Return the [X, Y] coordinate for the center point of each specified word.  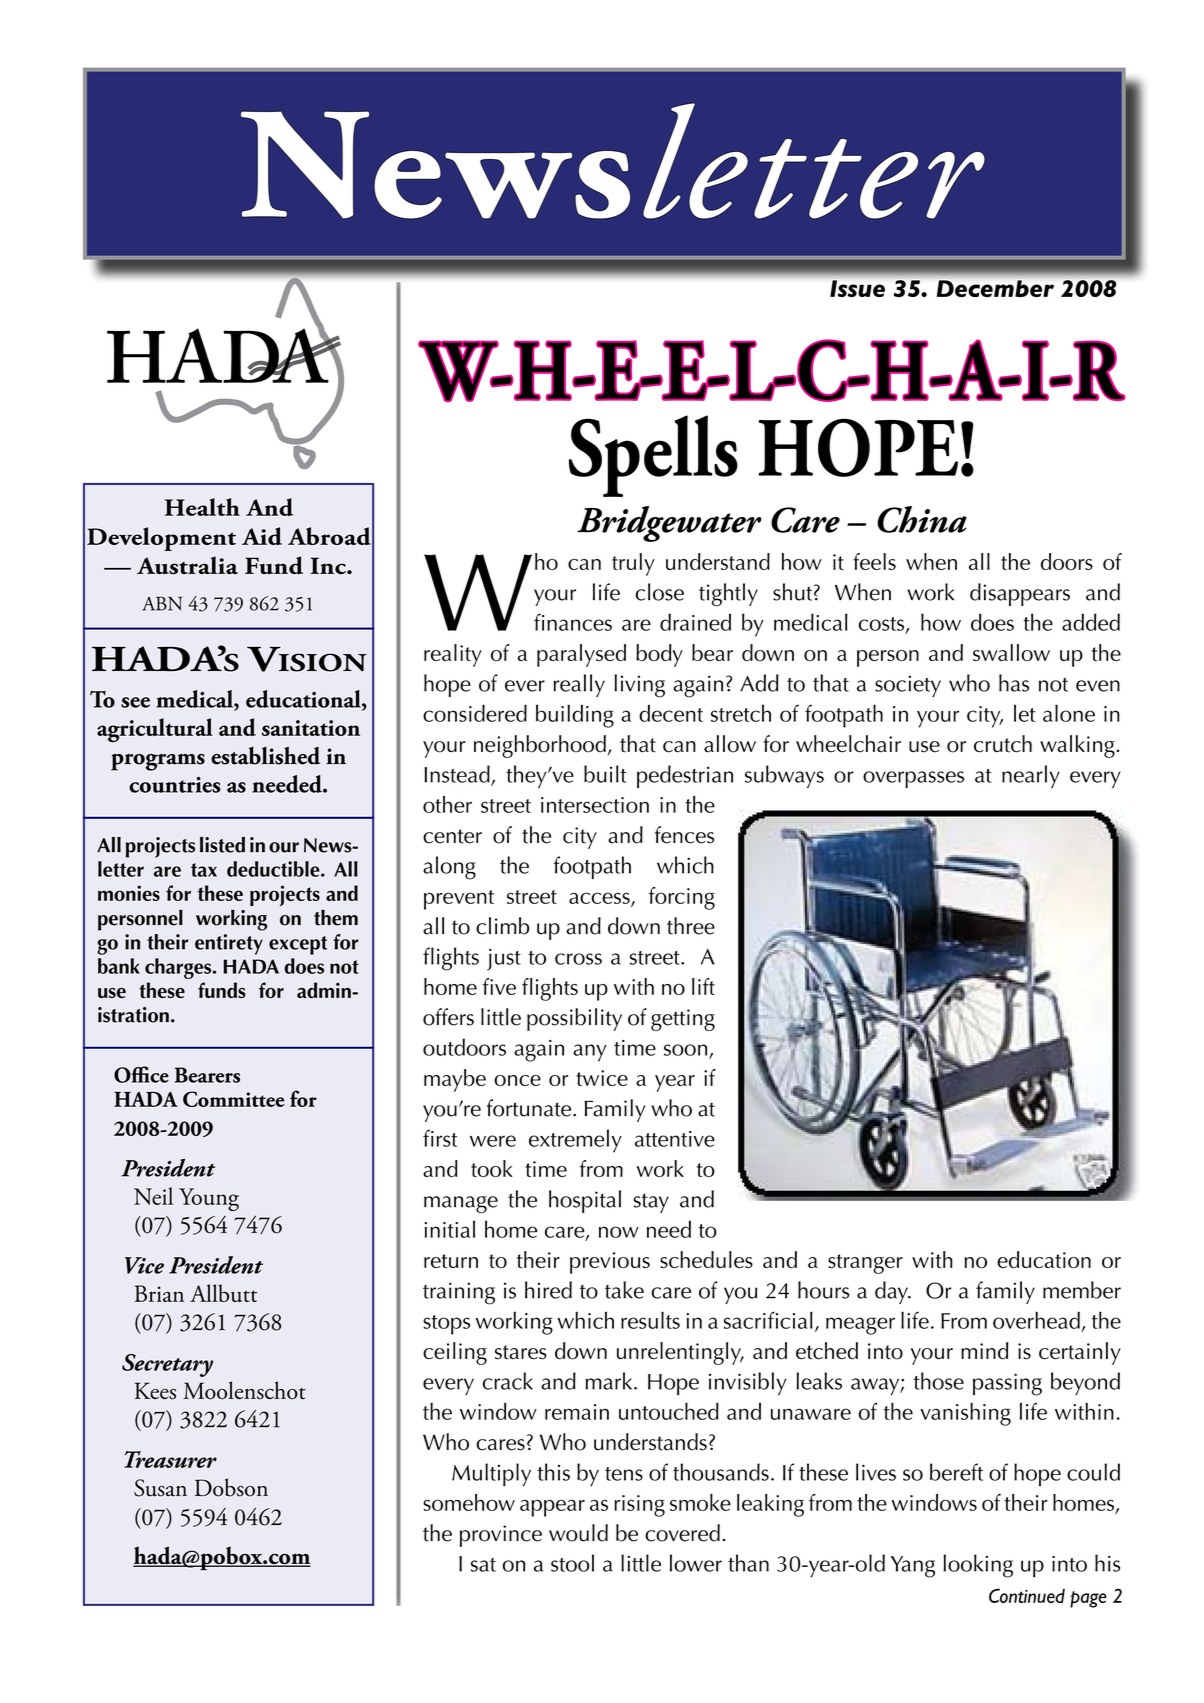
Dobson [231, 1487]
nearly [1031, 776]
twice [602, 1078]
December [995, 288]
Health [202, 507]
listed [222, 845]
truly [633, 564]
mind [984, 1351]
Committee [234, 1099]
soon [685, 1050]
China [922, 519]
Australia [187, 565]
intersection [595, 805]
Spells [653, 456]
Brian [159, 1293]
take [624, 1290]
